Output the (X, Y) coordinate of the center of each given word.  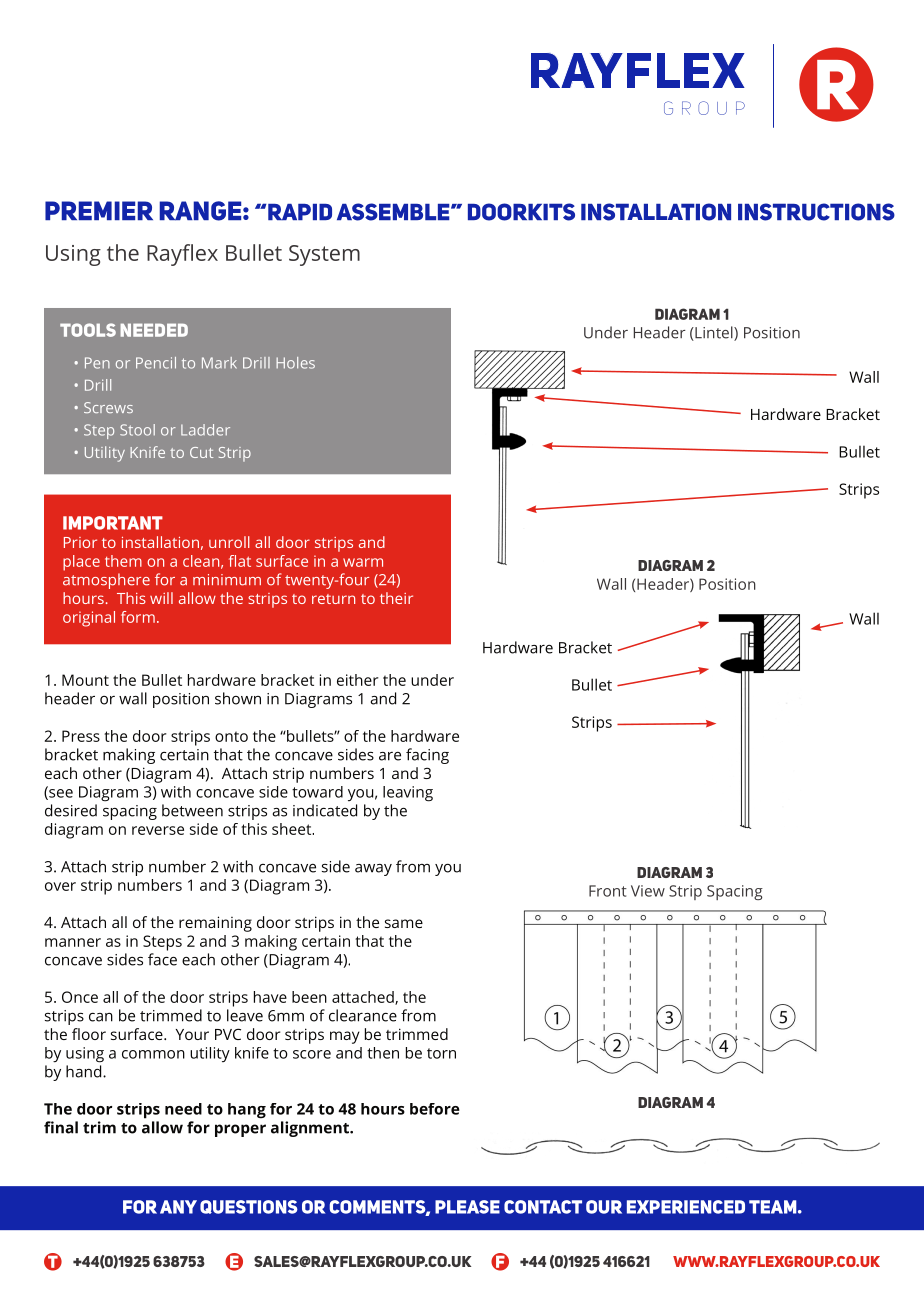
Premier (99, 210)
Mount (85, 680)
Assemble (394, 212)
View (648, 891)
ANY (178, 1207)
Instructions (816, 212)
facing (427, 756)
